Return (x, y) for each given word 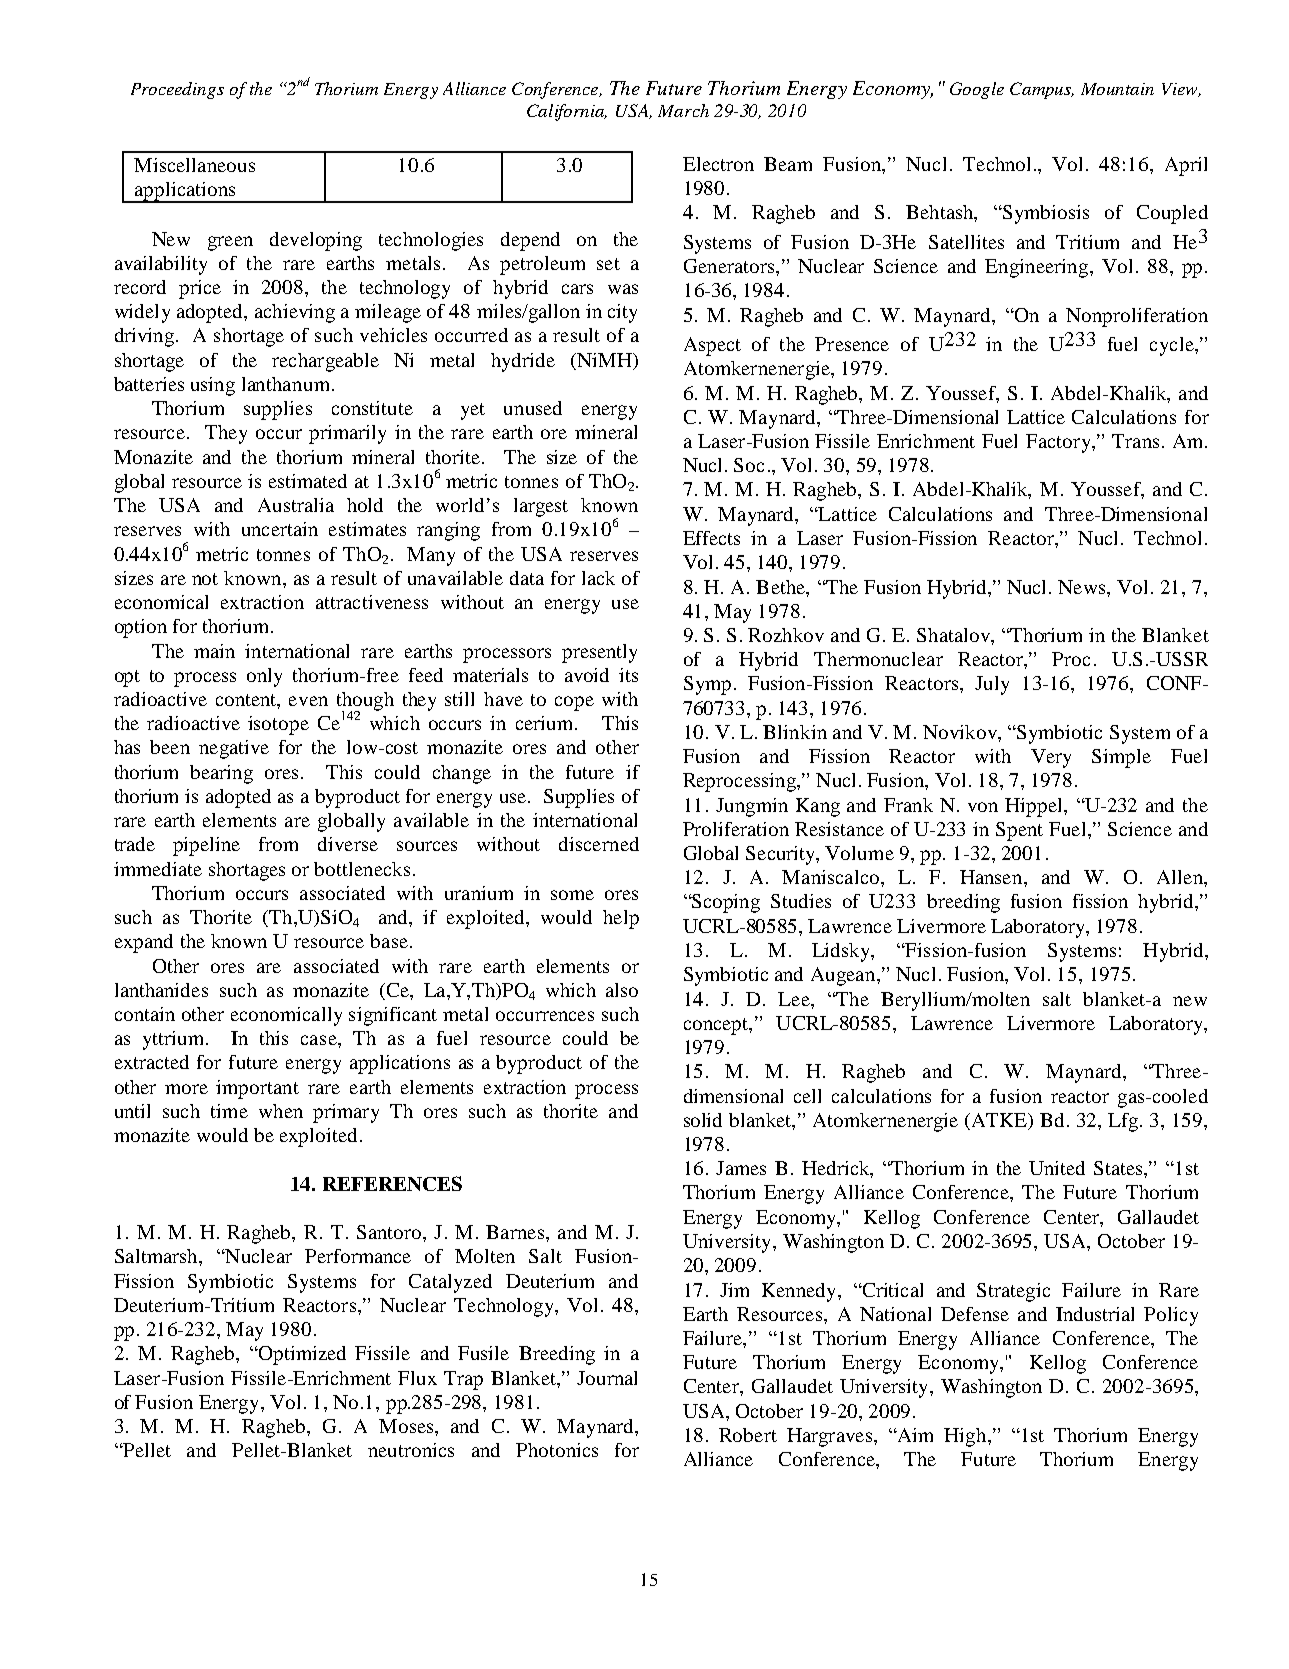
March (683, 110)
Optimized (301, 1355)
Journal (607, 1378)
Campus (1042, 90)
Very (1051, 758)
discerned (599, 844)
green (230, 243)
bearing (221, 774)
